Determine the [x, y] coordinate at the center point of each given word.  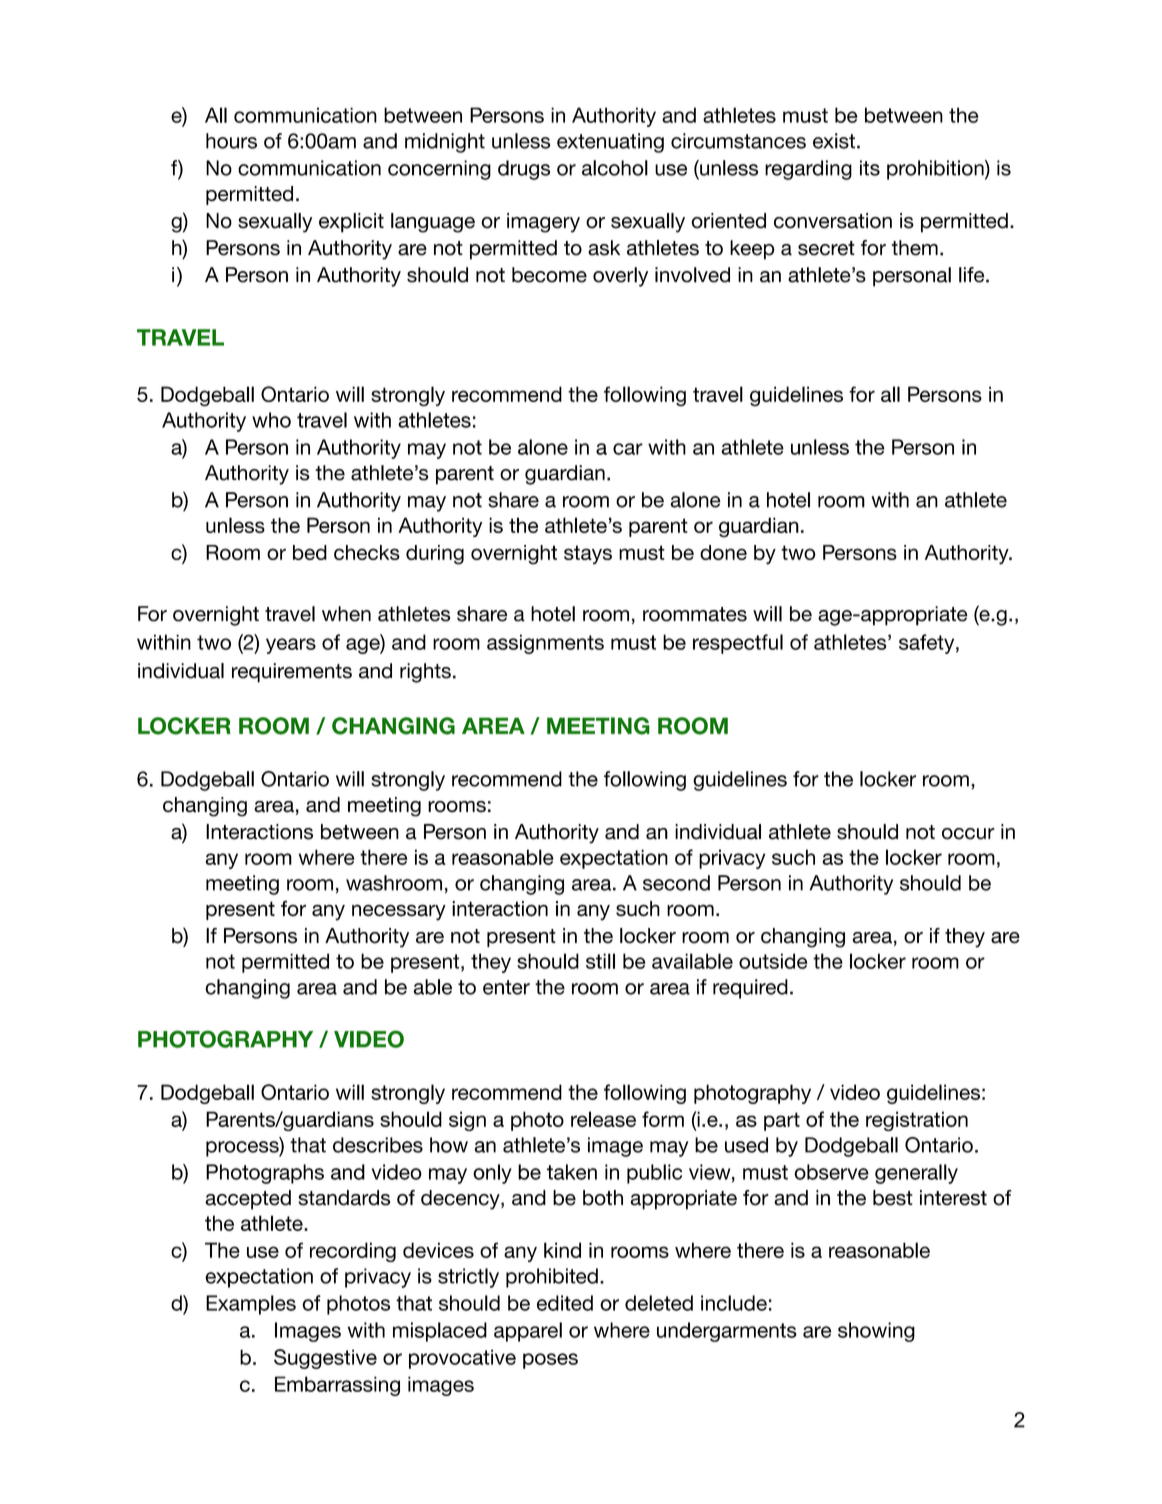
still [600, 961]
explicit [351, 223]
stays [588, 555]
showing [876, 1332]
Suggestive [325, 1359]
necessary [399, 912]
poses [550, 1361]
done [723, 552]
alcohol [615, 168]
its [870, 168]
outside [773, 961]
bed [310, 552]
